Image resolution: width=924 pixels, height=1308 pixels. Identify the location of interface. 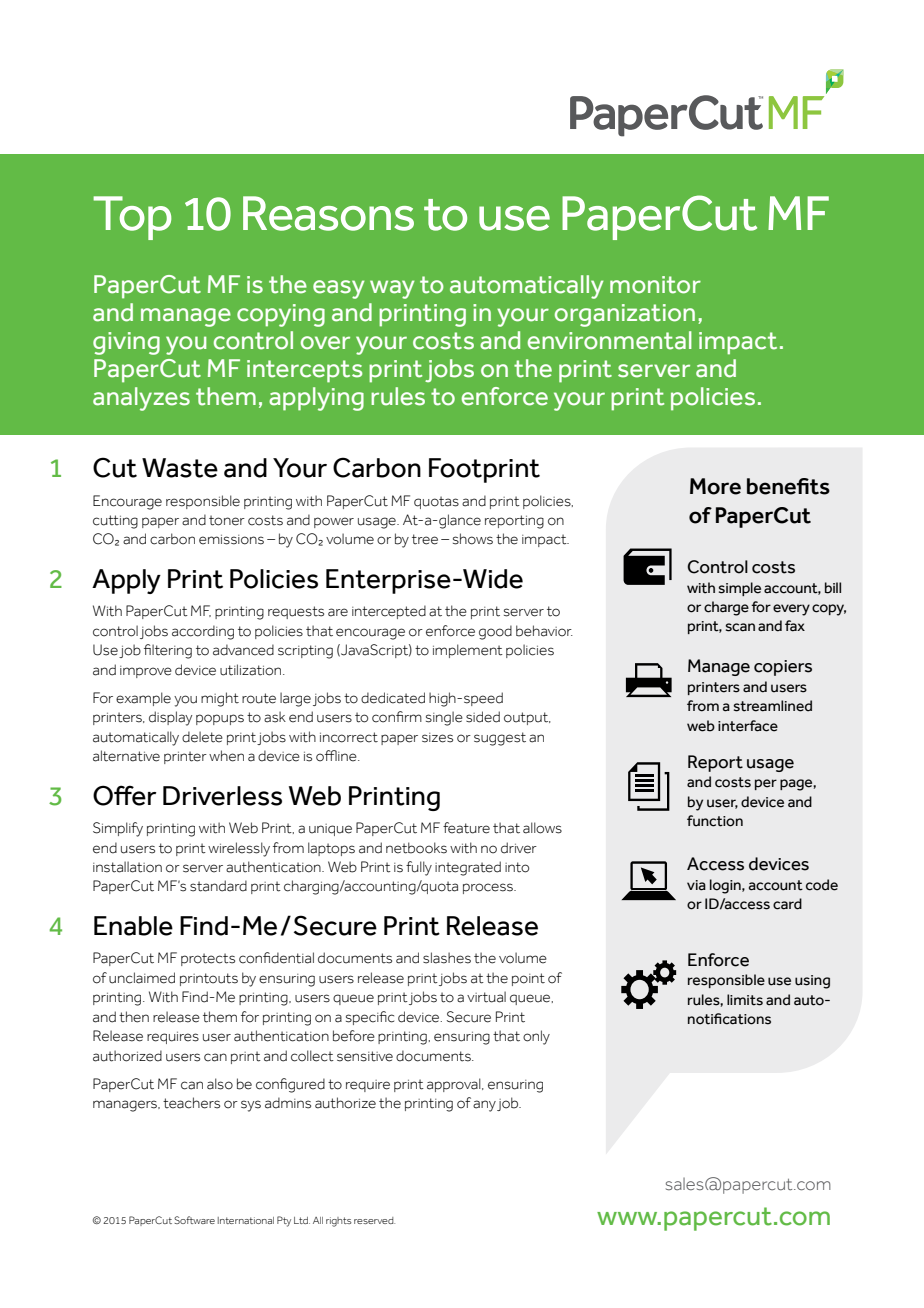
(748, 726).
